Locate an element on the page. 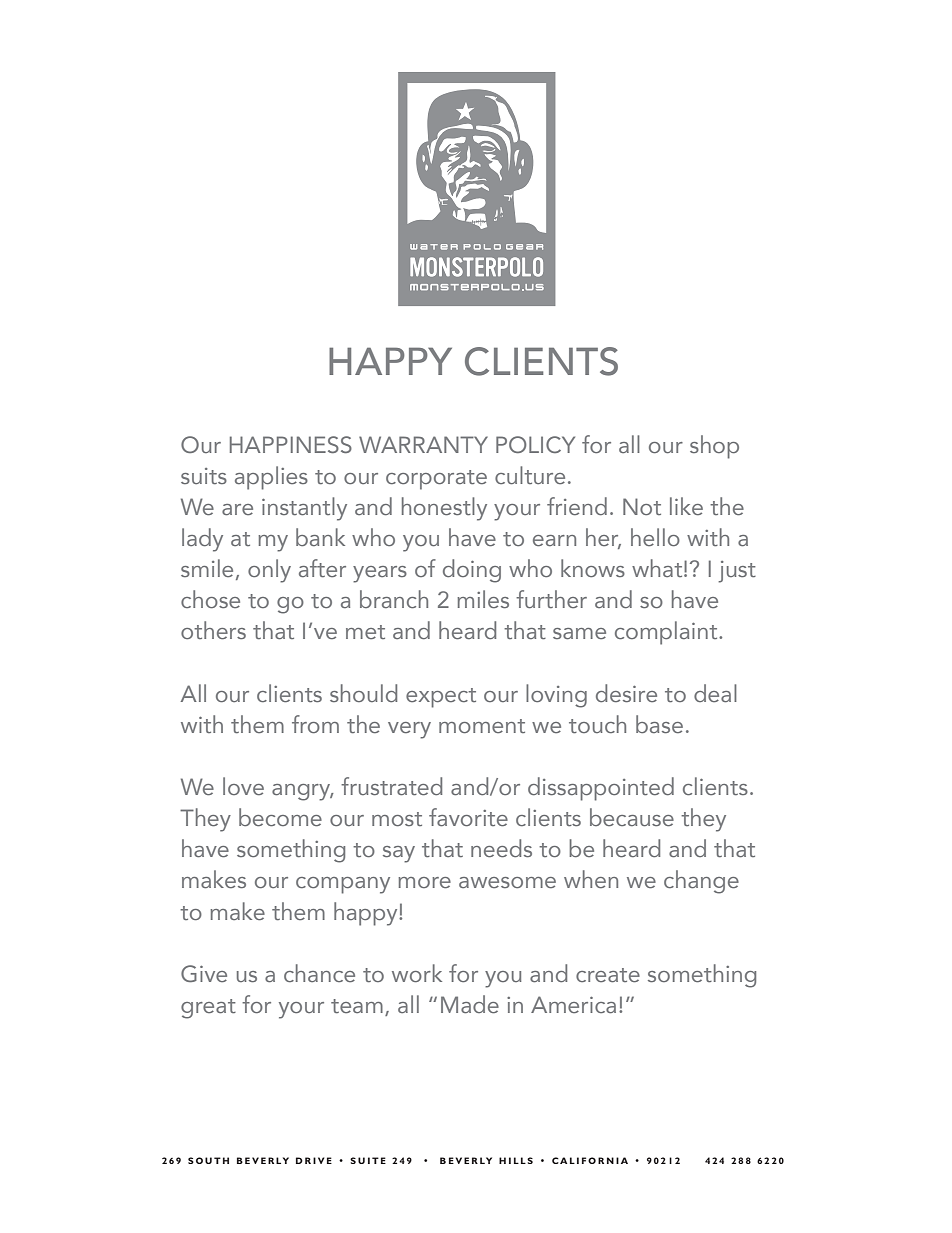 The image size is (952, 1233). shop is located at coordinates (714, 447).
